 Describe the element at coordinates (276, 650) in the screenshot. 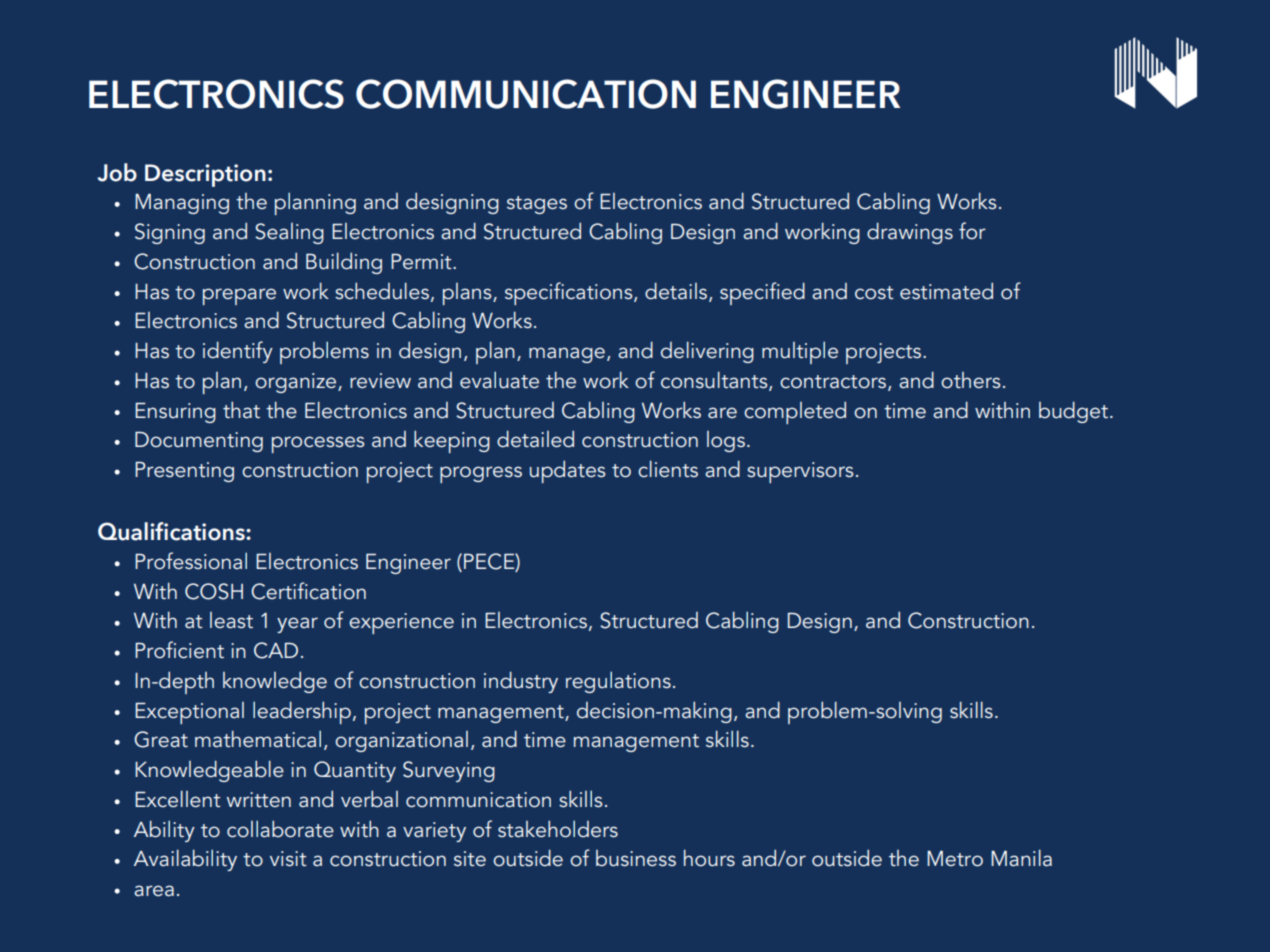

I see `CAD` at that location.
